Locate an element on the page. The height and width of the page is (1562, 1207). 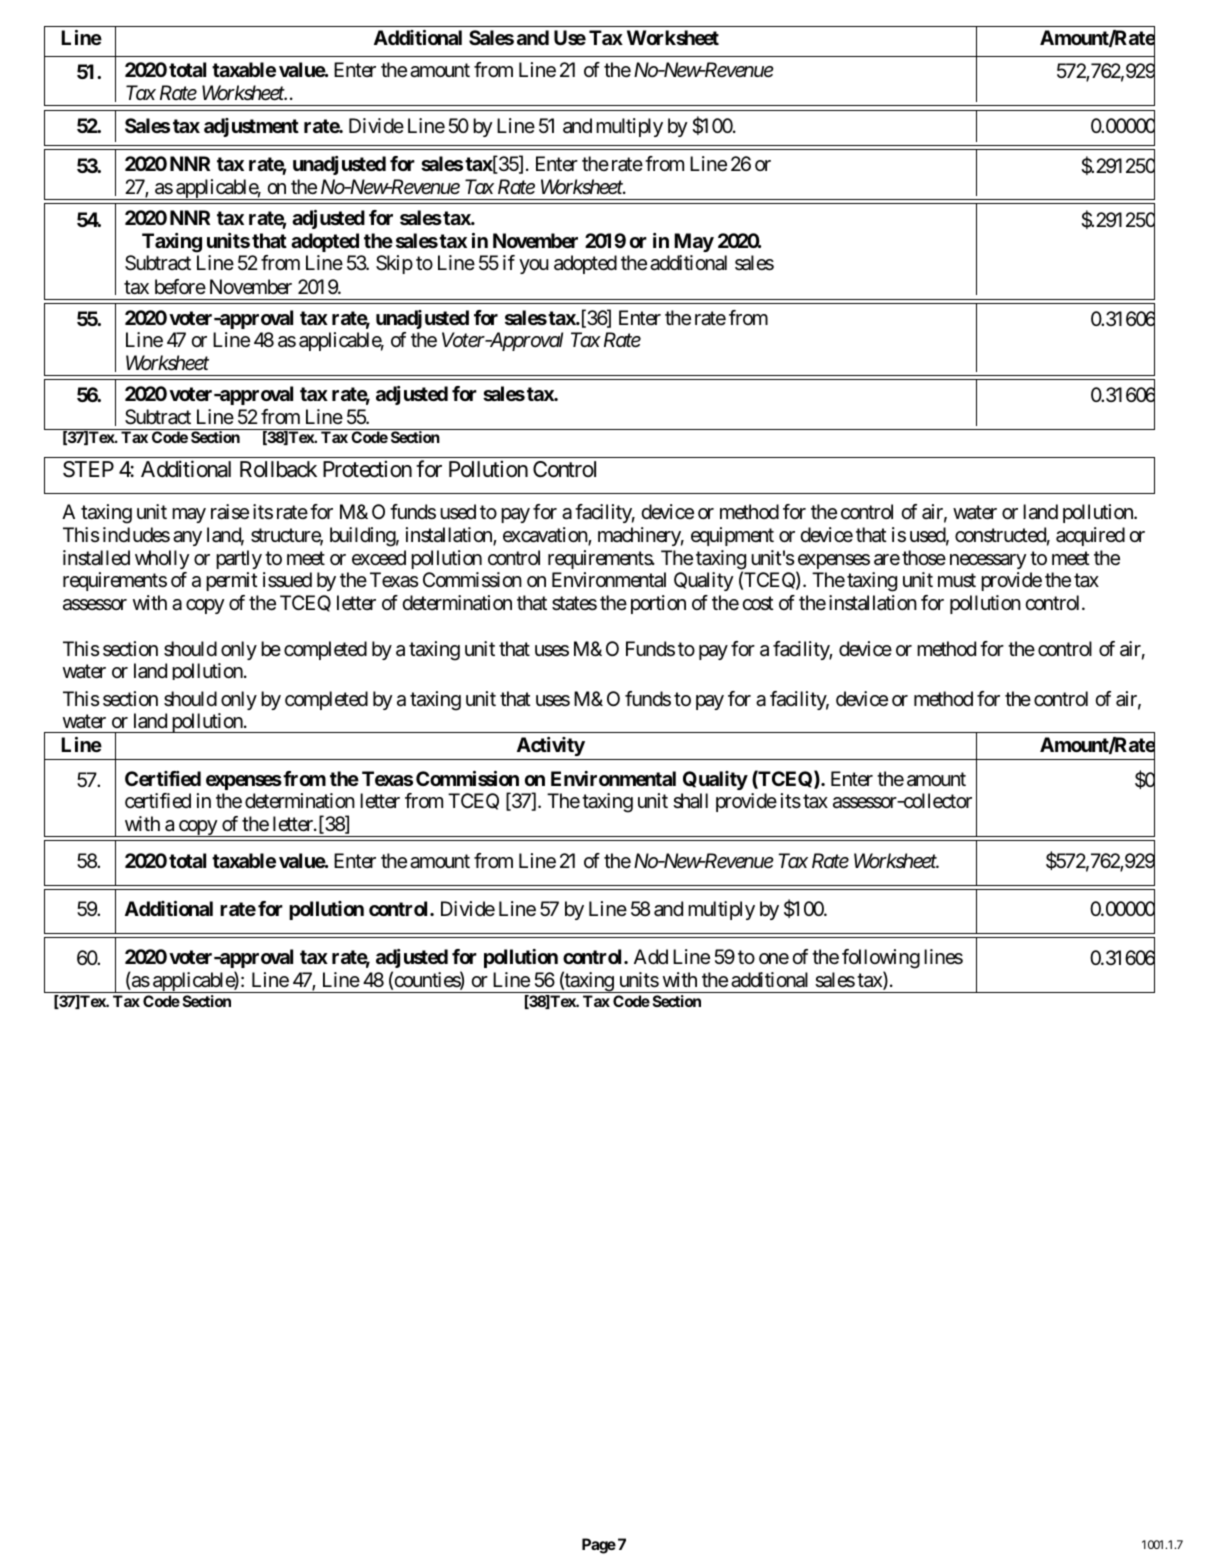
portion is located at coordinates (658, 604).
